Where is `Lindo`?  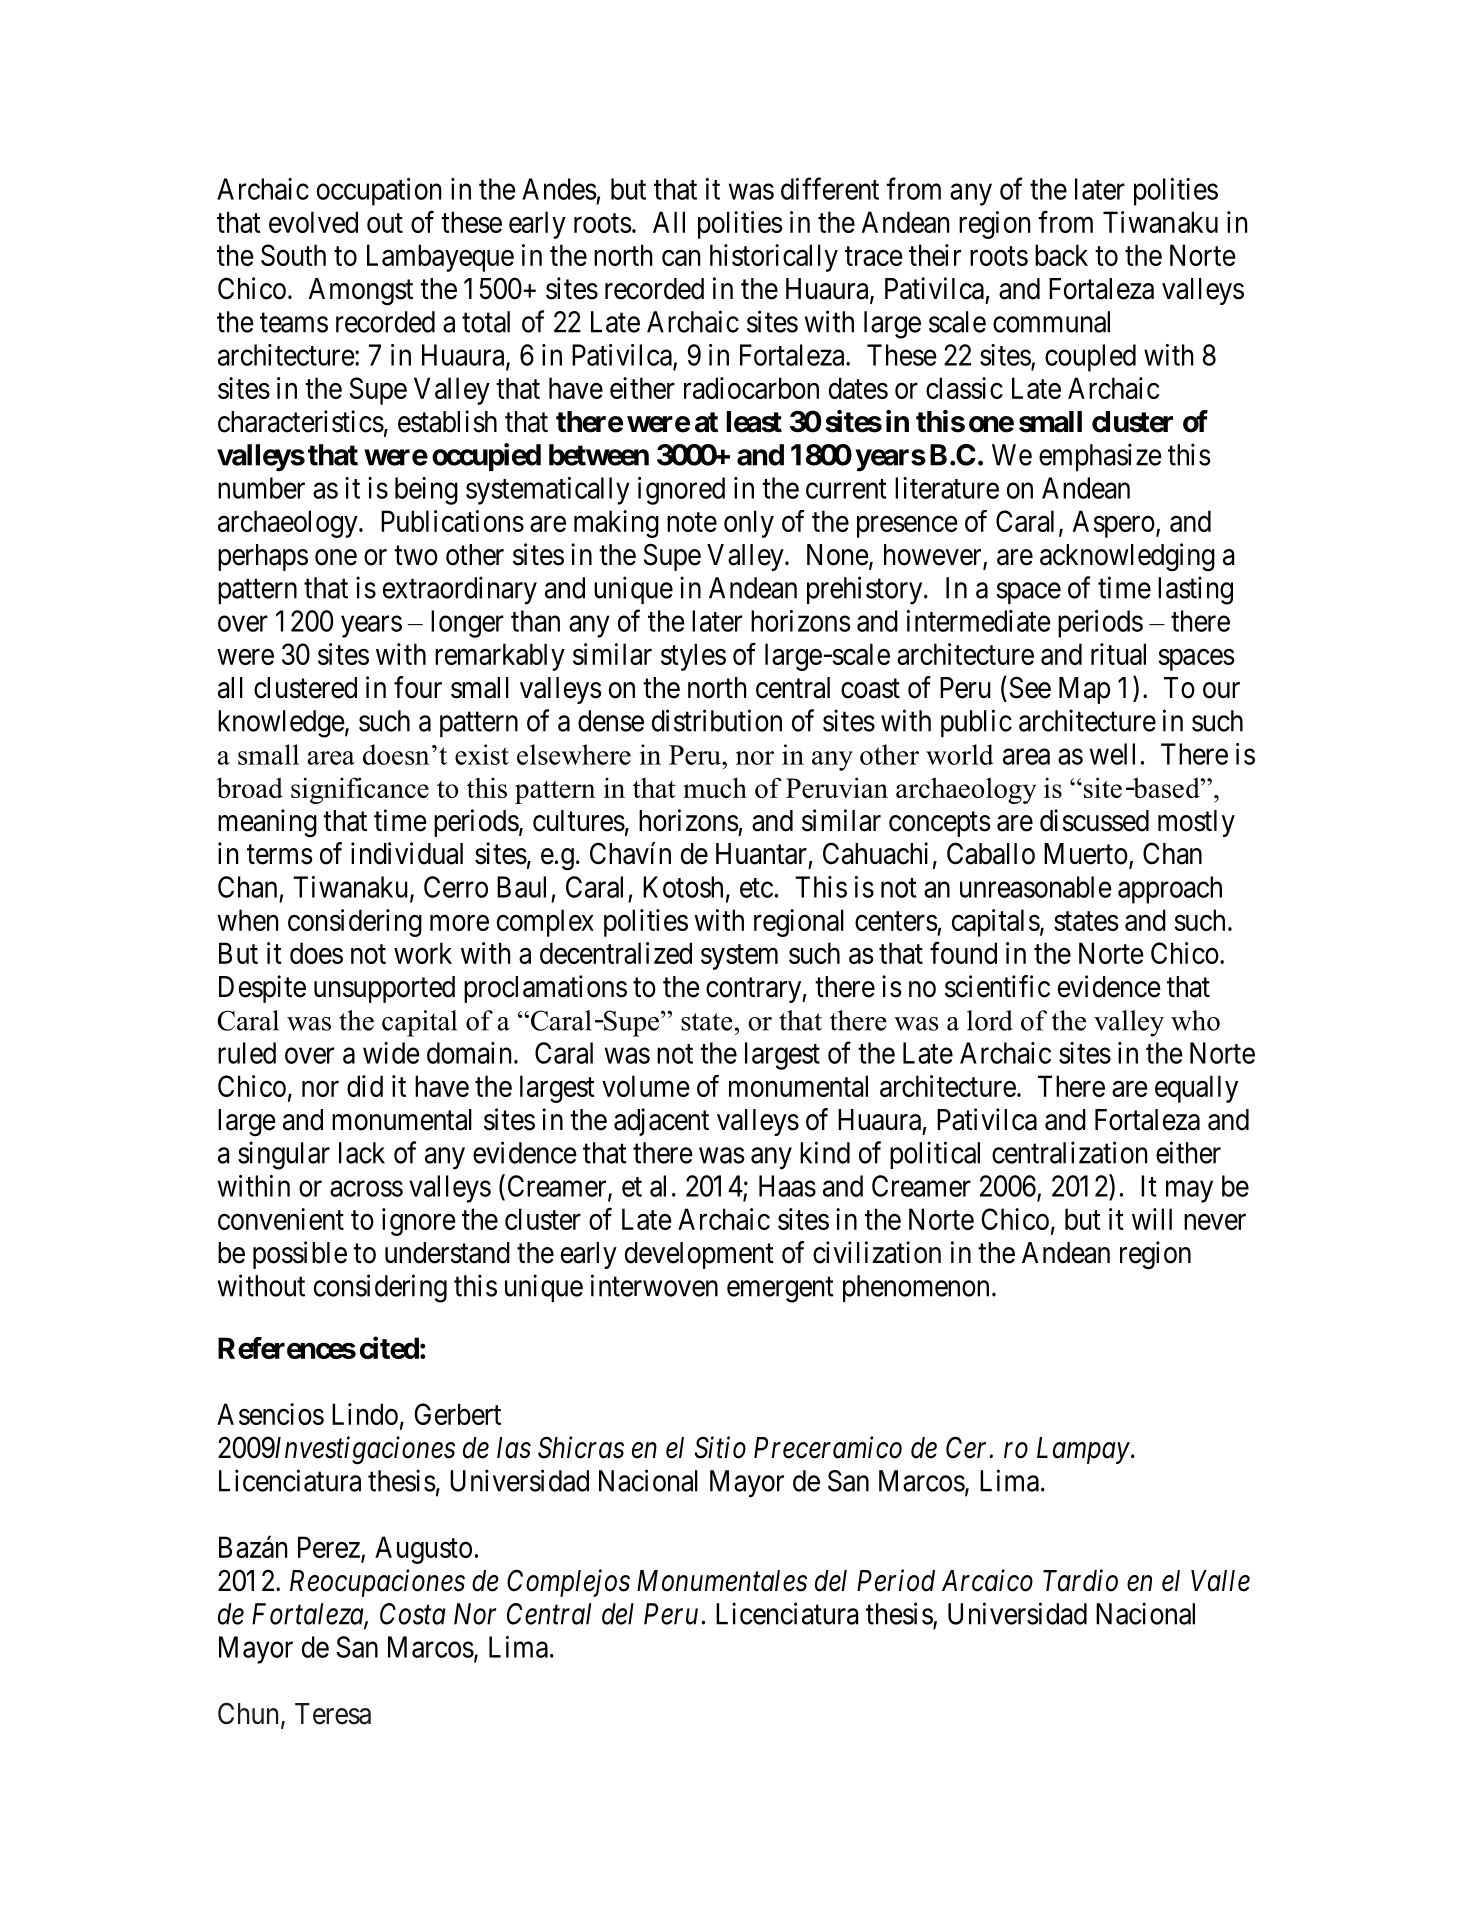 Lindo is located at coordinates (365, 1414).
